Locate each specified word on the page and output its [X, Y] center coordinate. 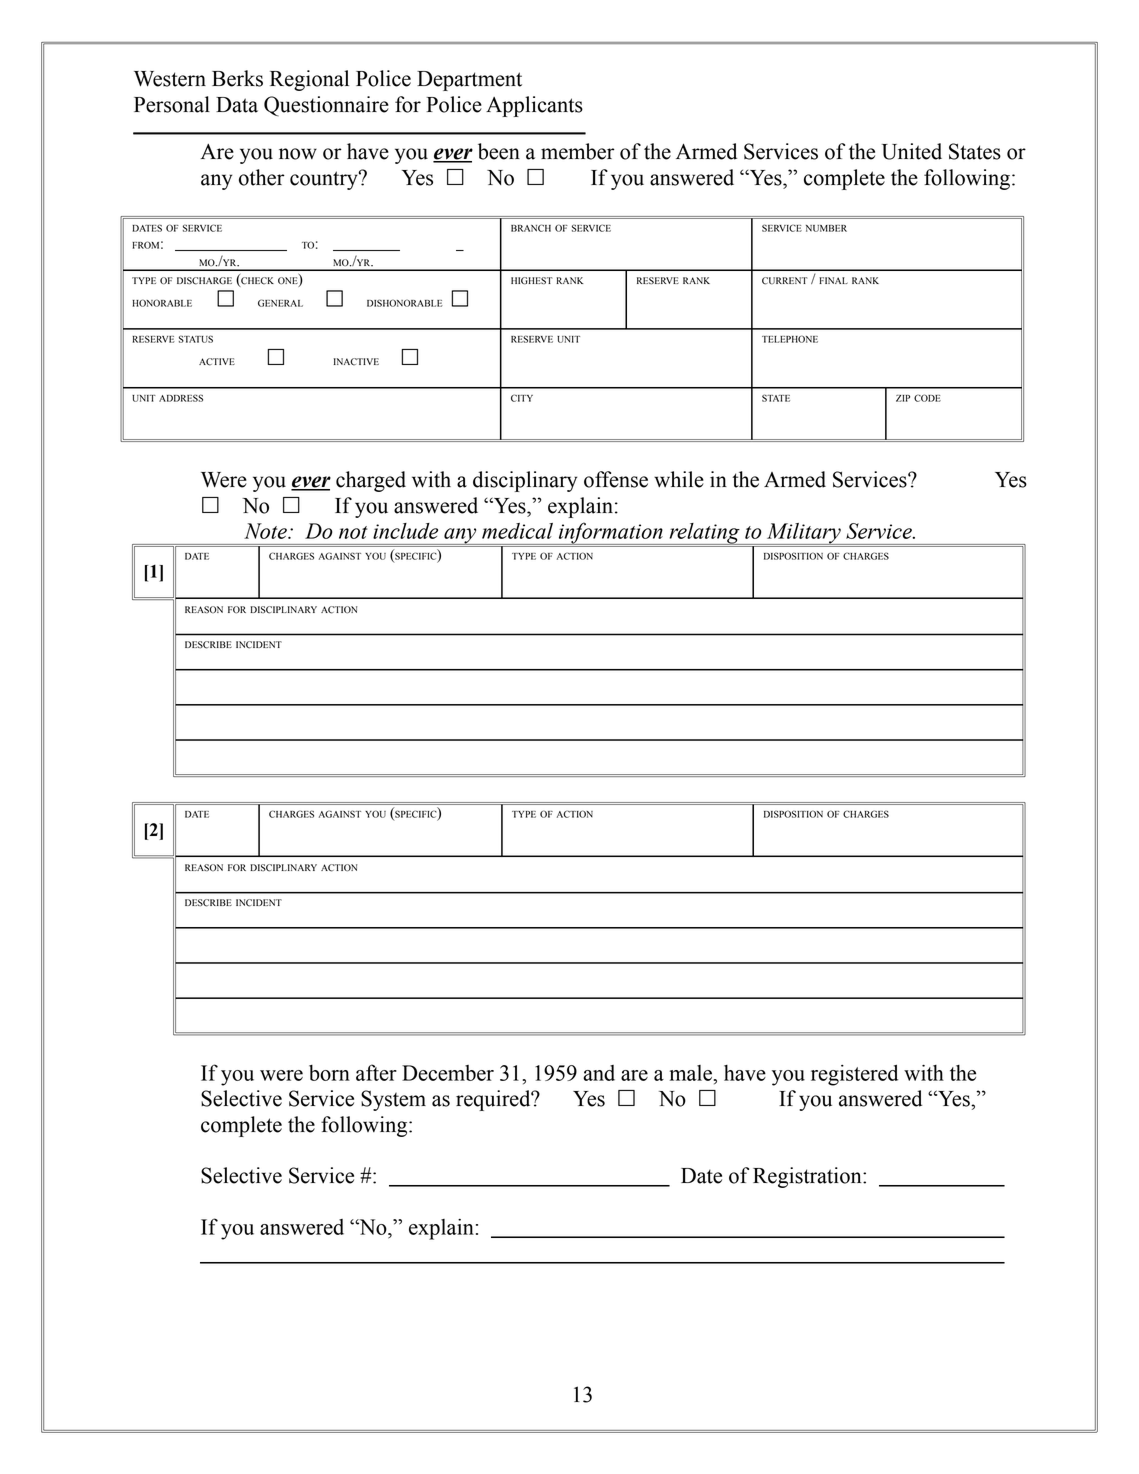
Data [237, 105]
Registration [808, 1177]
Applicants [534, 106]
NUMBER [826, 228]
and [599, 1073]
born [329, 1073]
